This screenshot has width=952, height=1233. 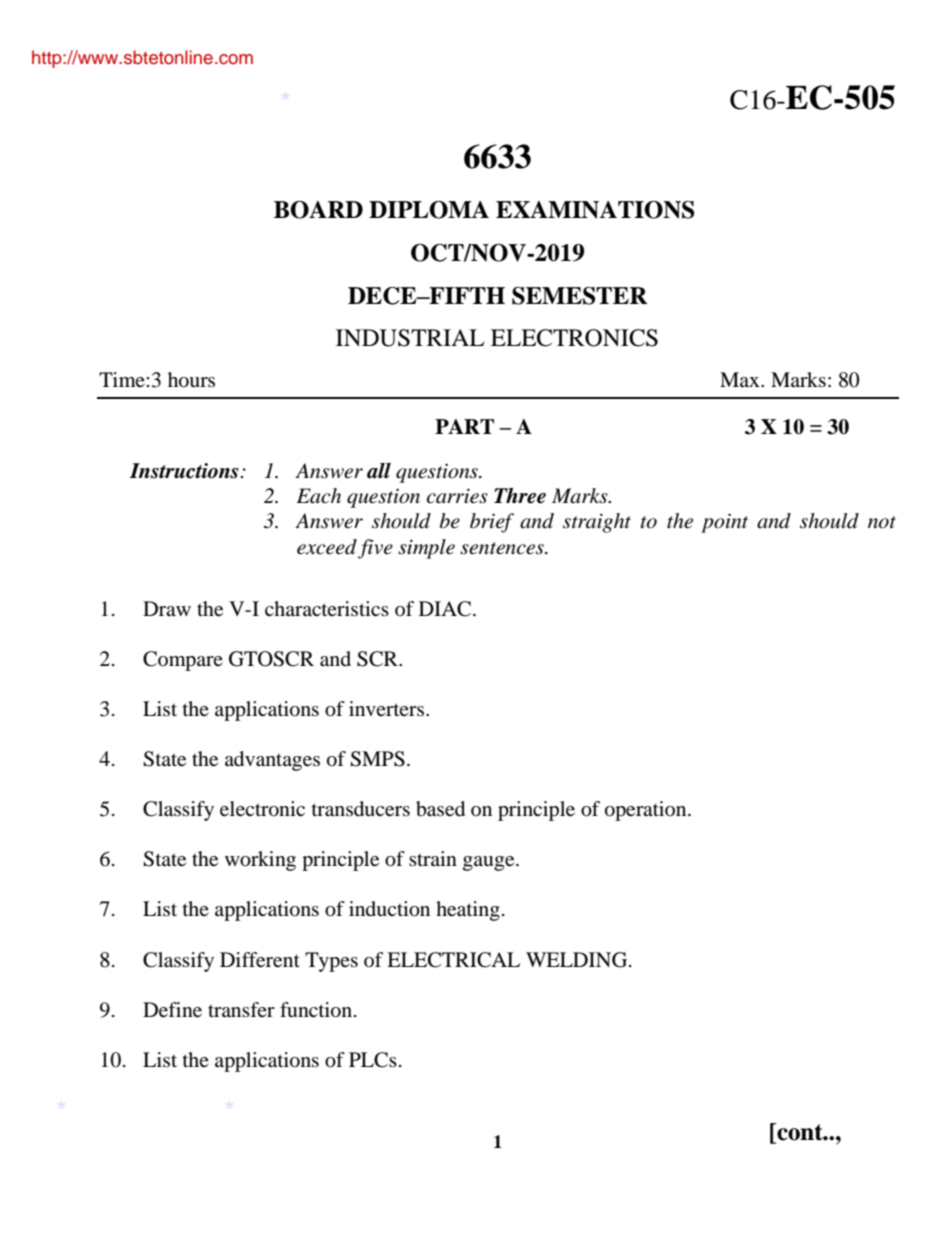 I want to click on advantages, so click(x=272, y=761).
